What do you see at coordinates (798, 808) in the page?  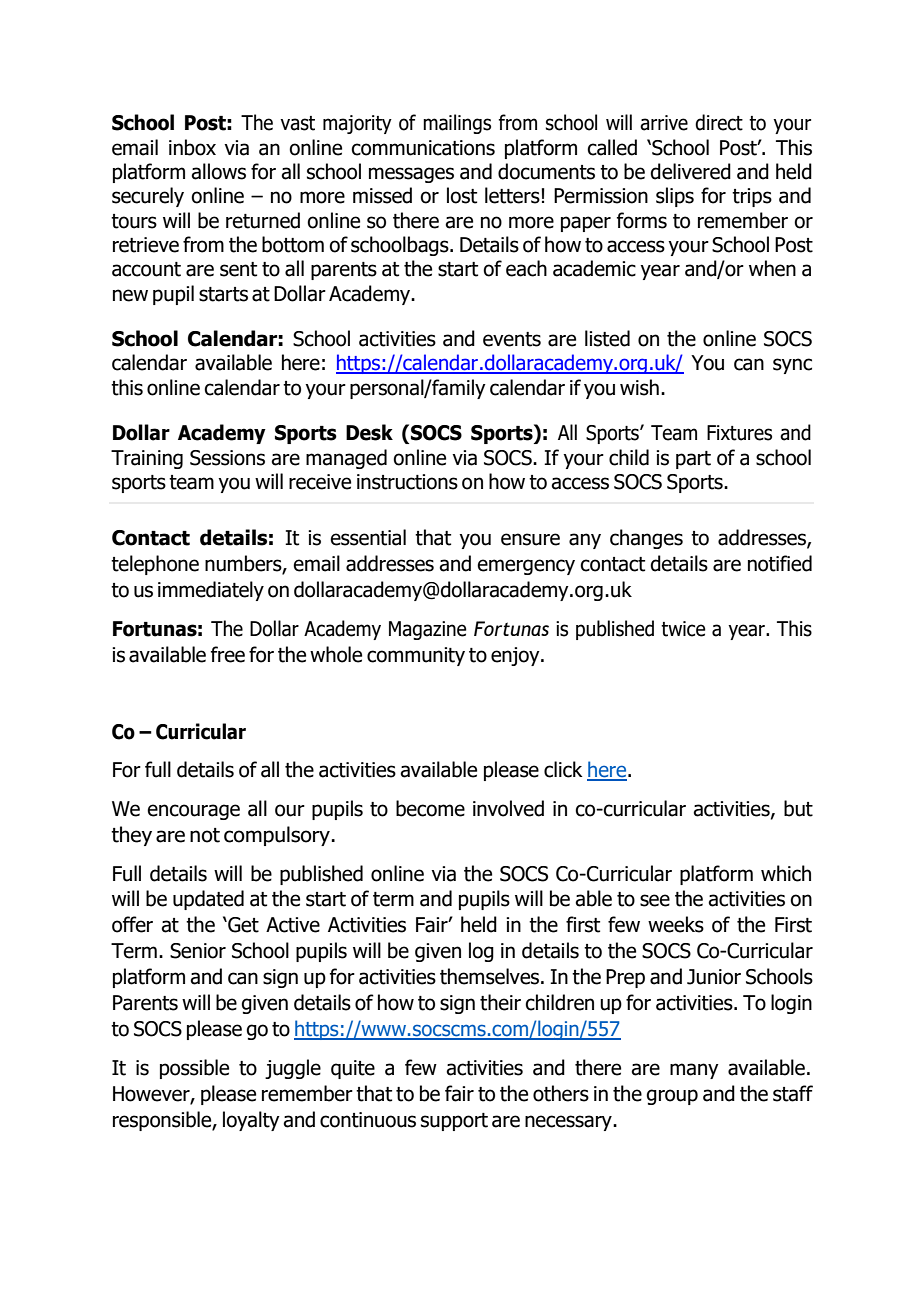 I see `but` at bounding box center [798, 808].
